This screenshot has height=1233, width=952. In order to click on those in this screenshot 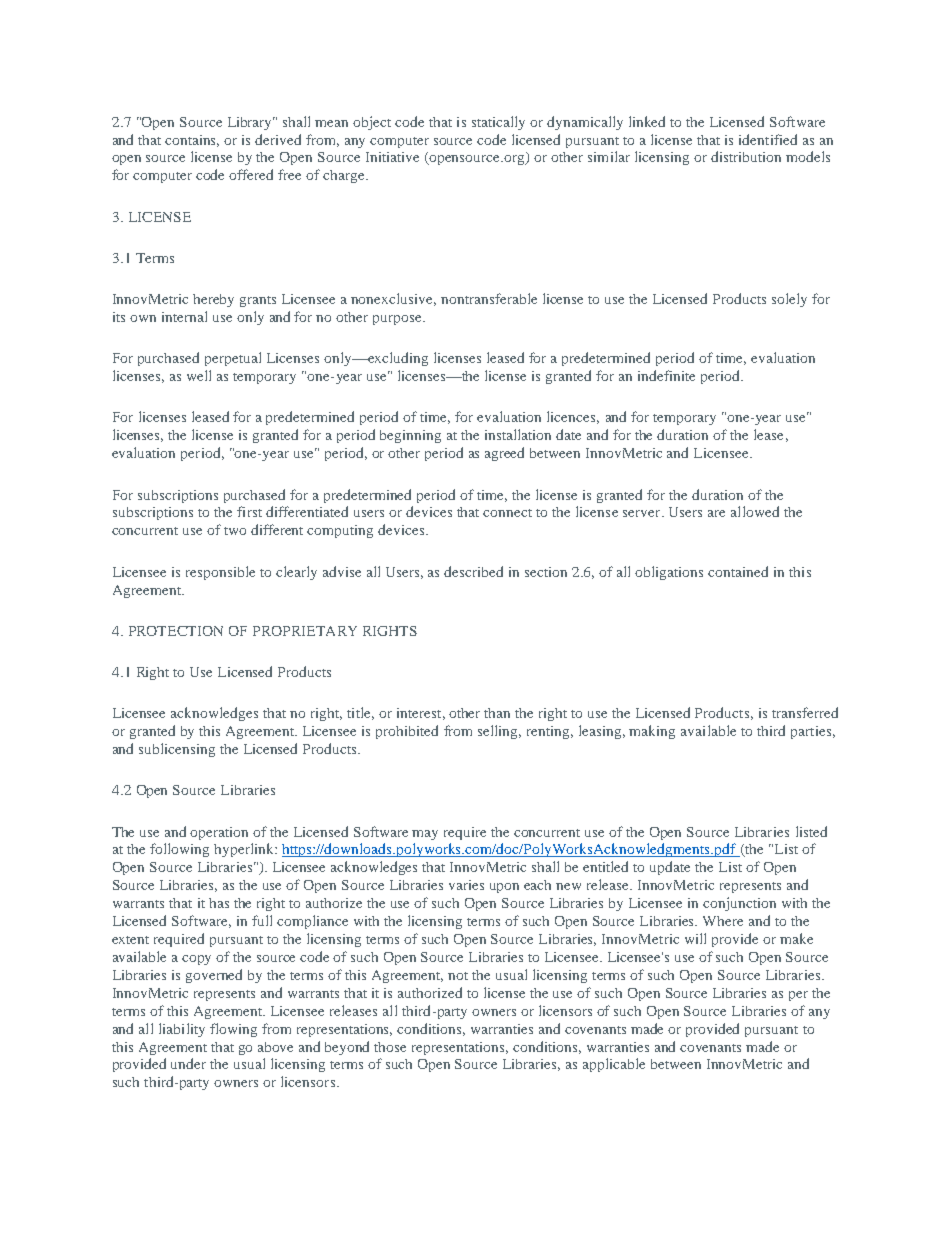, I will do `click(390, 1047)`.
